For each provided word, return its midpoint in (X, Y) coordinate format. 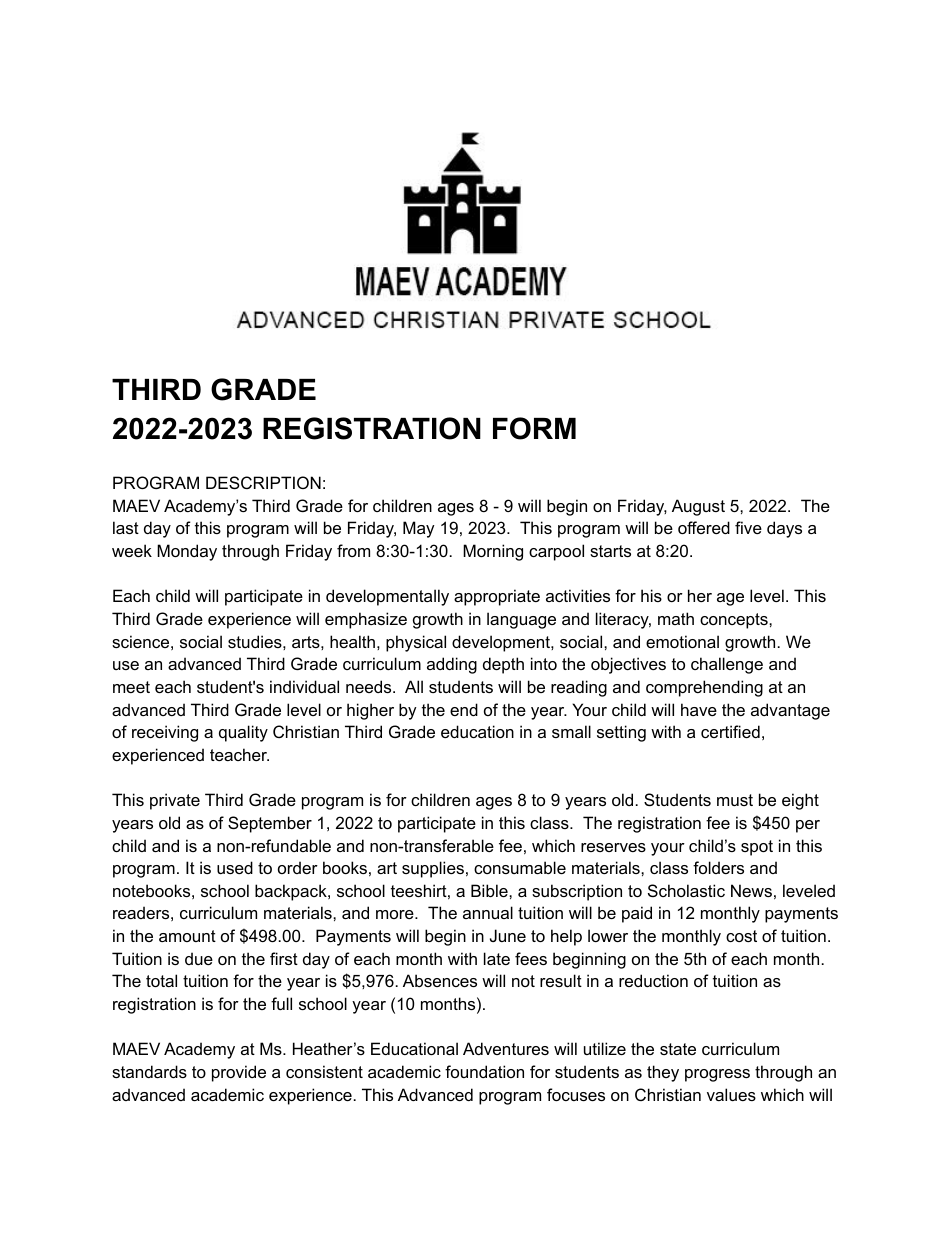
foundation (484, 1071)
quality (243, 733)
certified (730, 731)
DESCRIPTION (263, 482)
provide (239, 1073)
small (571, 731)
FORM (534, 428)
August (698, 507)
